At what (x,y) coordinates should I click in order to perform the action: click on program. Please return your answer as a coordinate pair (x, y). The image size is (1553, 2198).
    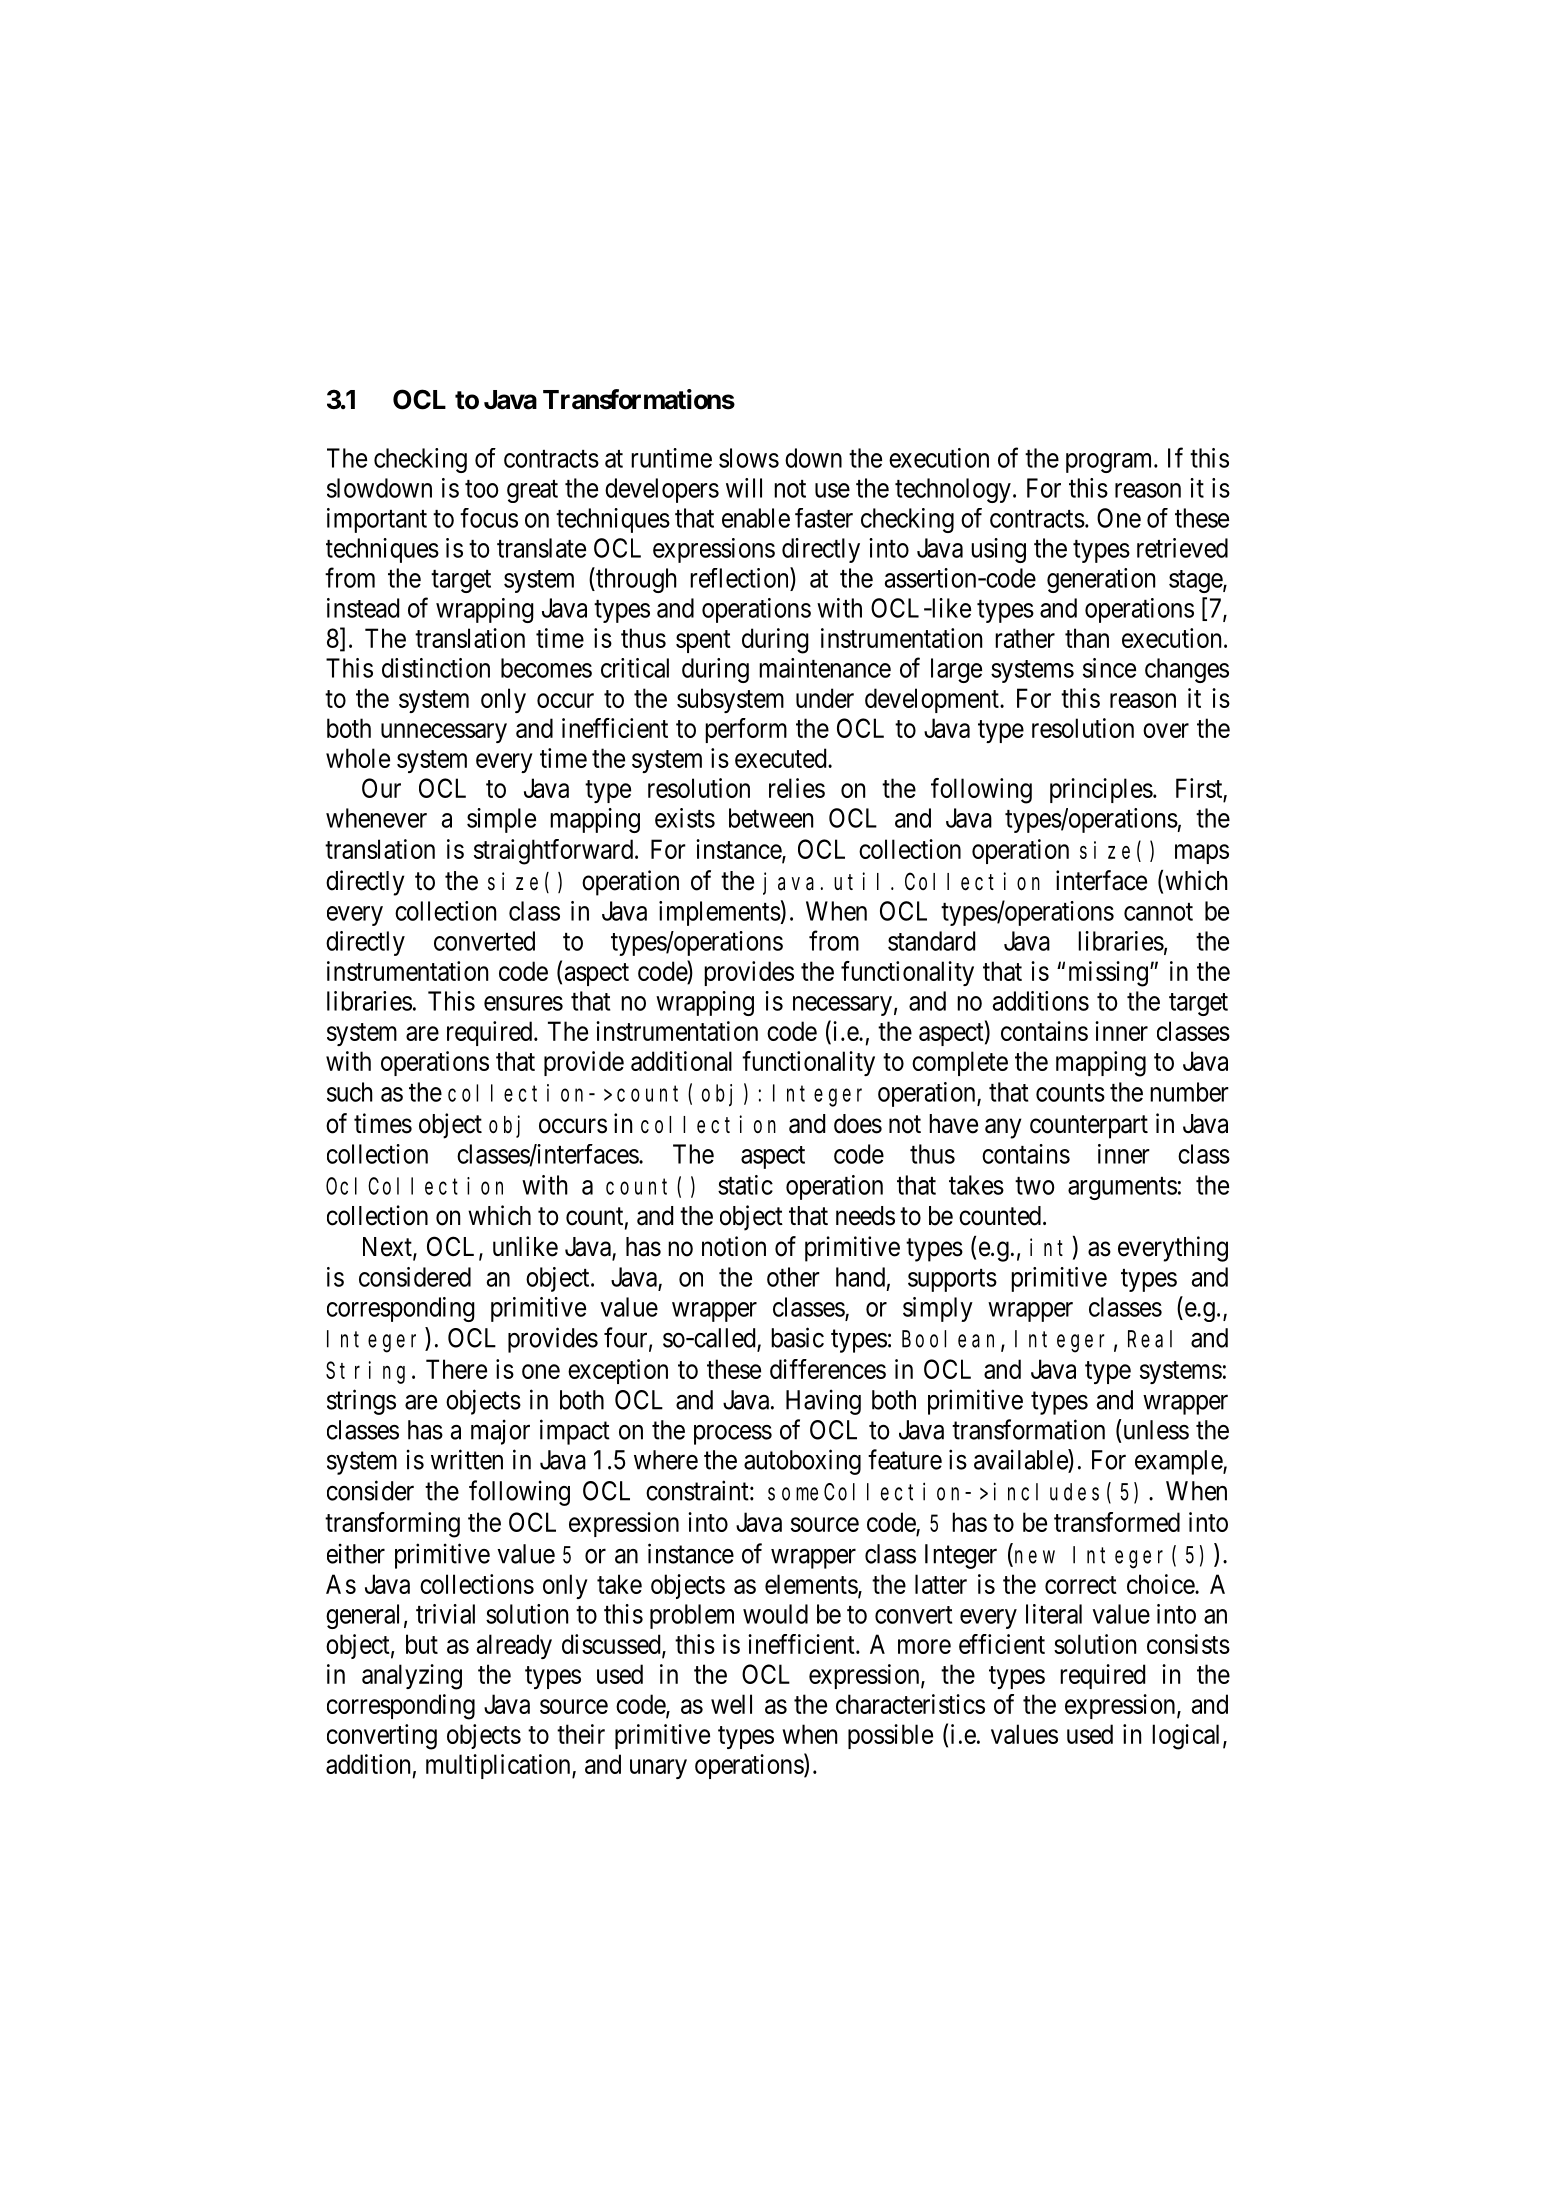
    Looking at the image, I should click on (1110, 463).
